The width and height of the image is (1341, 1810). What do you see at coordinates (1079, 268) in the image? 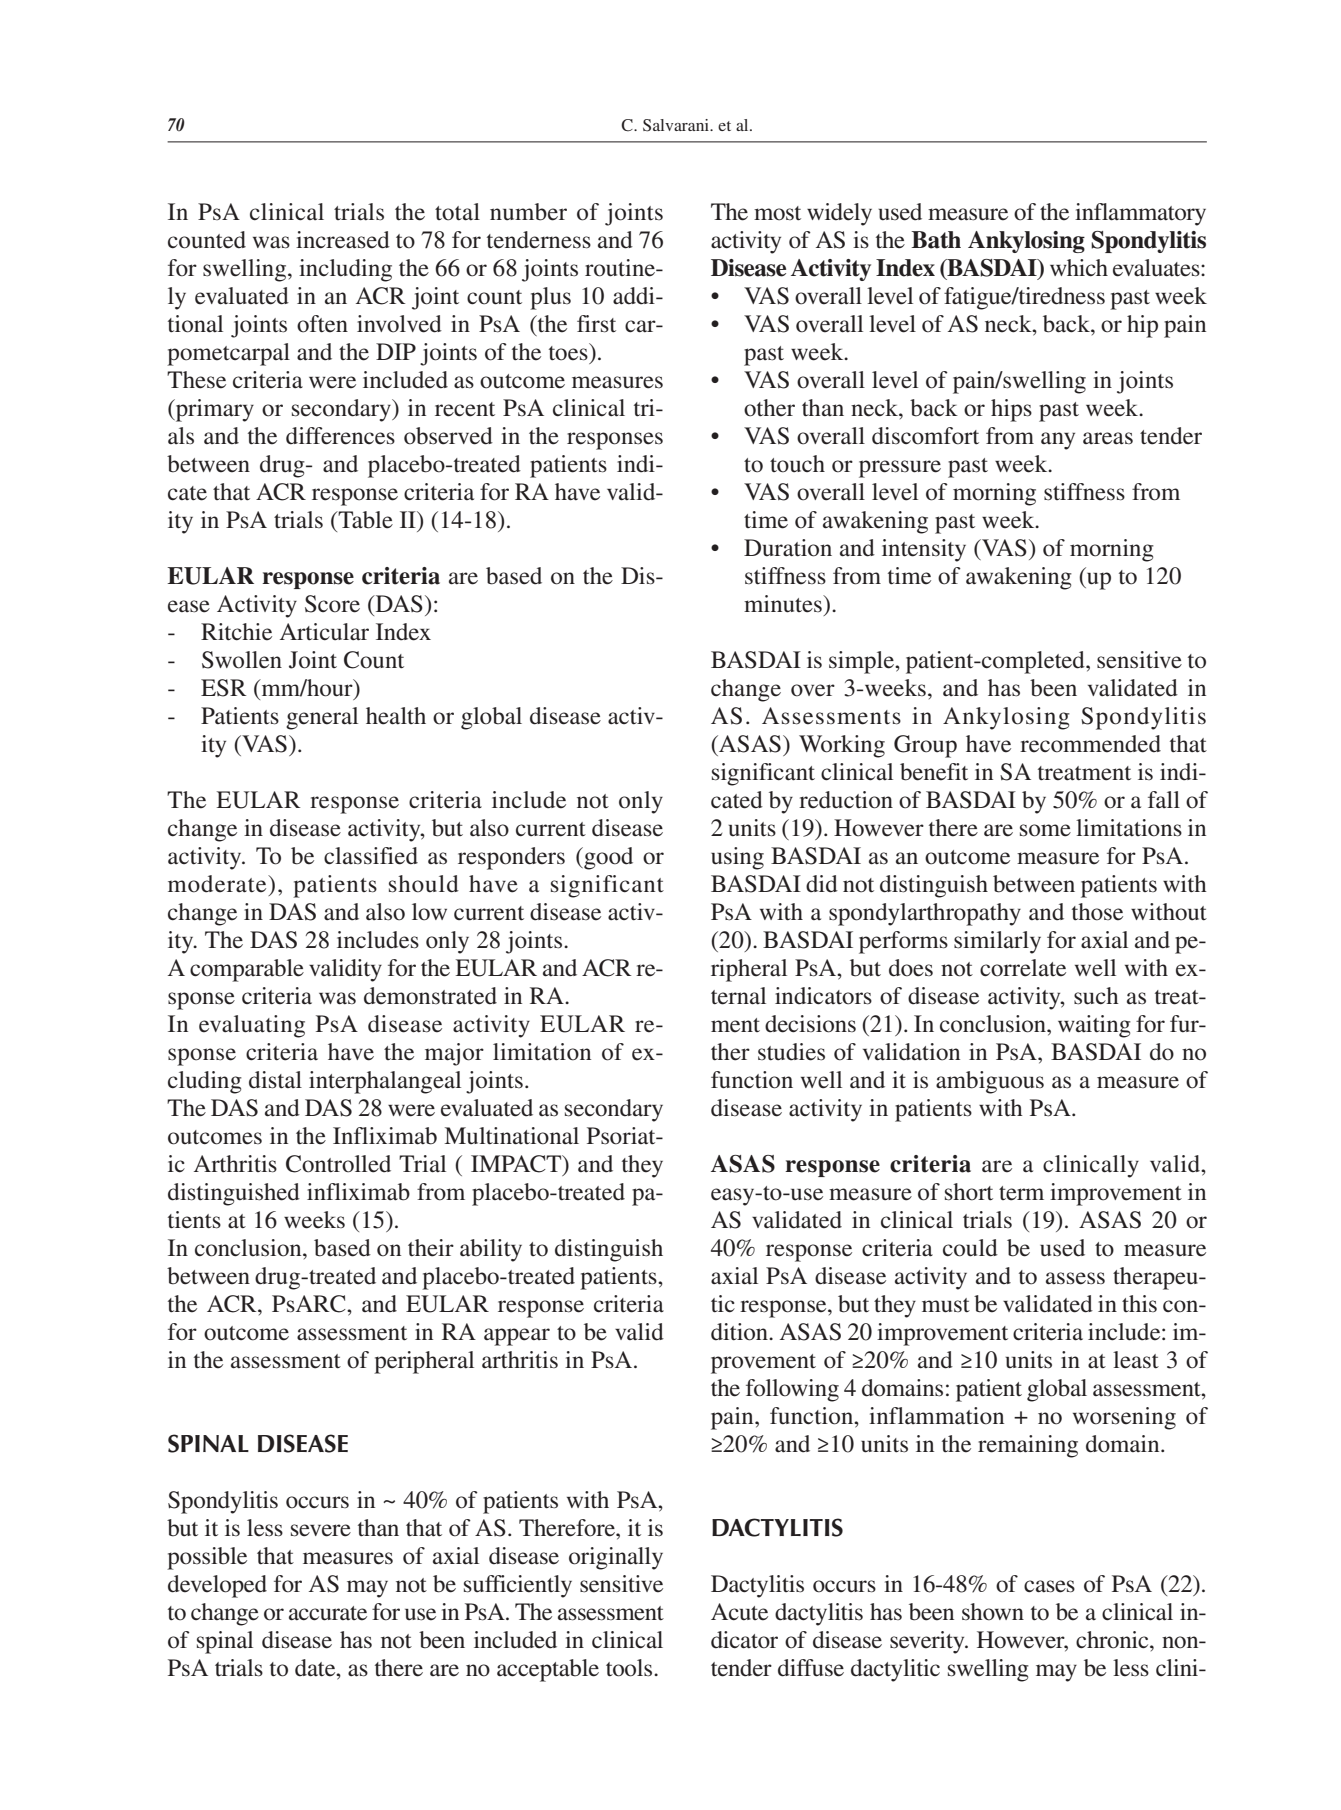
I see `which` at bounding box center [1079, 268].
